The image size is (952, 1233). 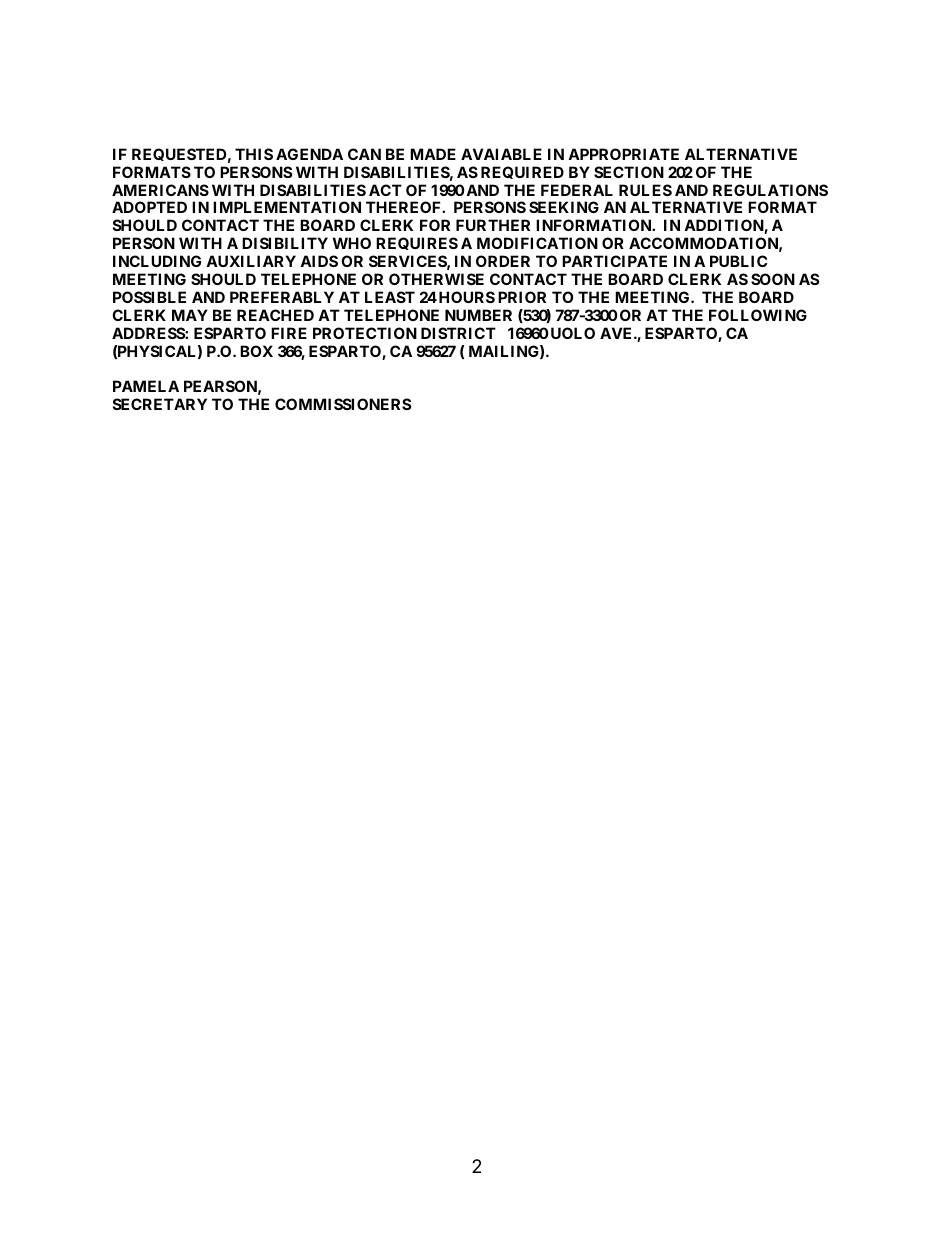 What do you see at coordinates (343, 404) in the page?
I see `COMMISSIONERS` at bounding box center [343, 404].
